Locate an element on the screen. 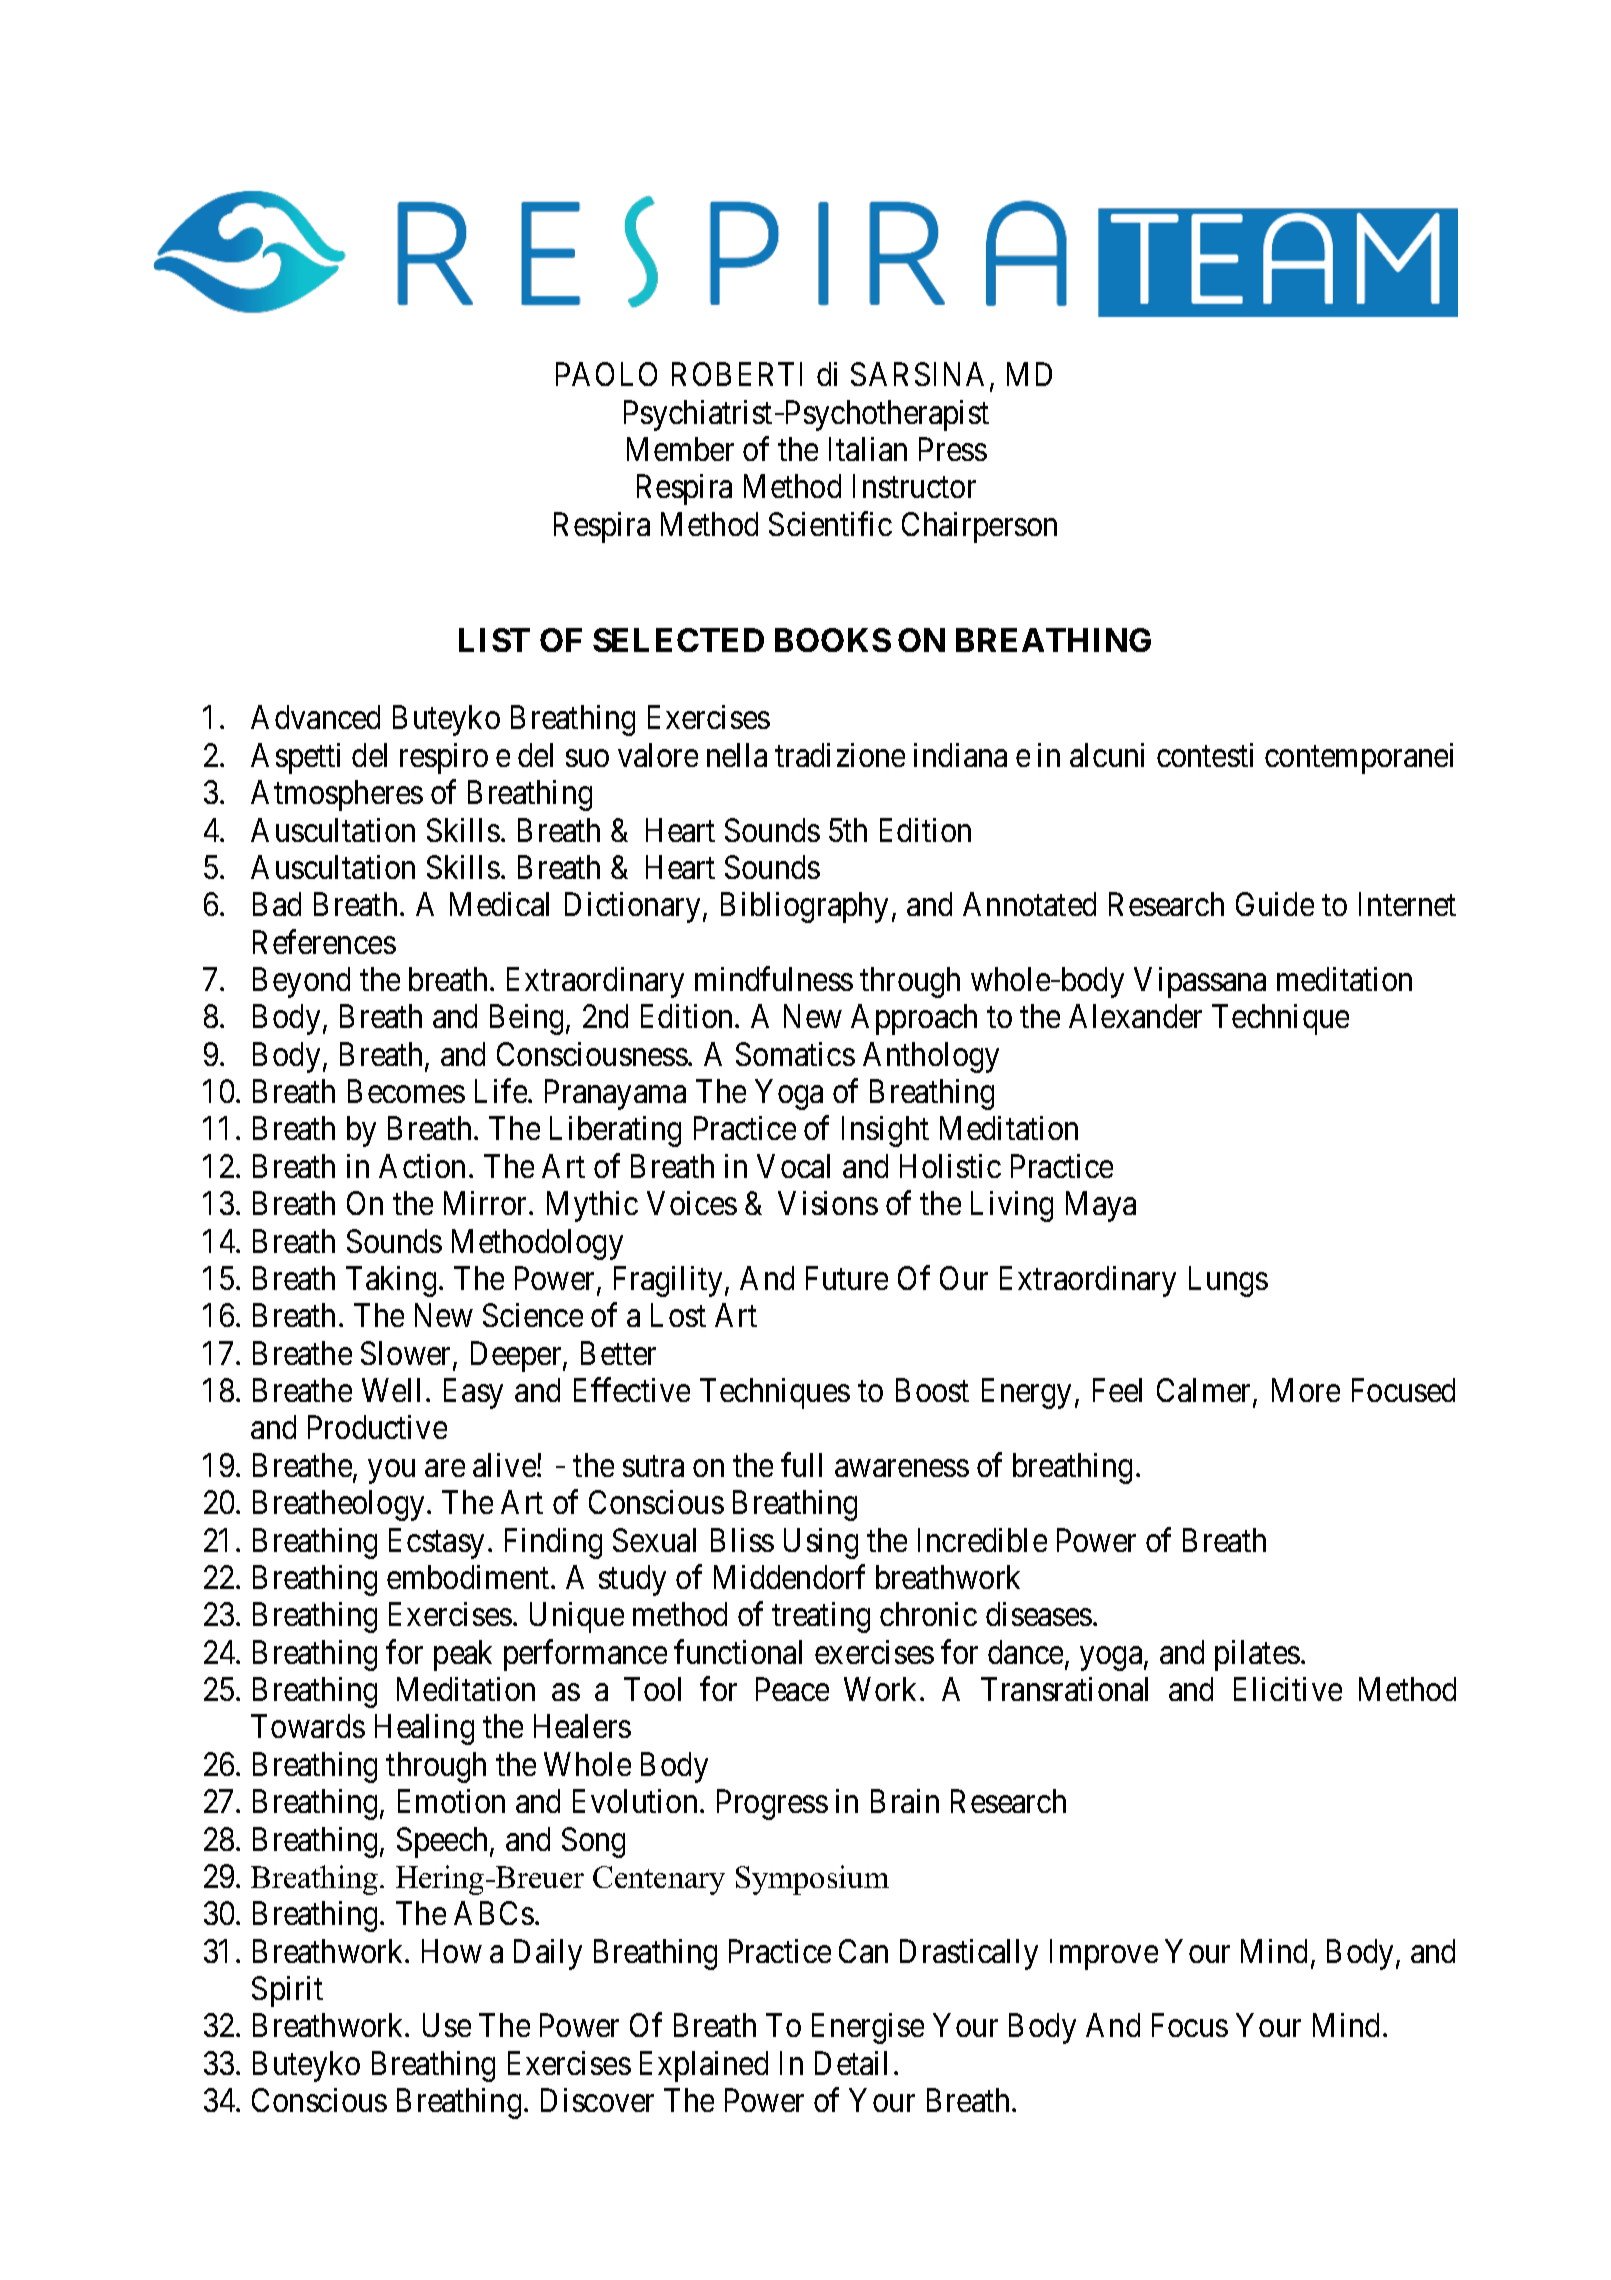 The width and height of the screenshot is (1611, 2280). Detail is located at coordinates (851, 2063).
